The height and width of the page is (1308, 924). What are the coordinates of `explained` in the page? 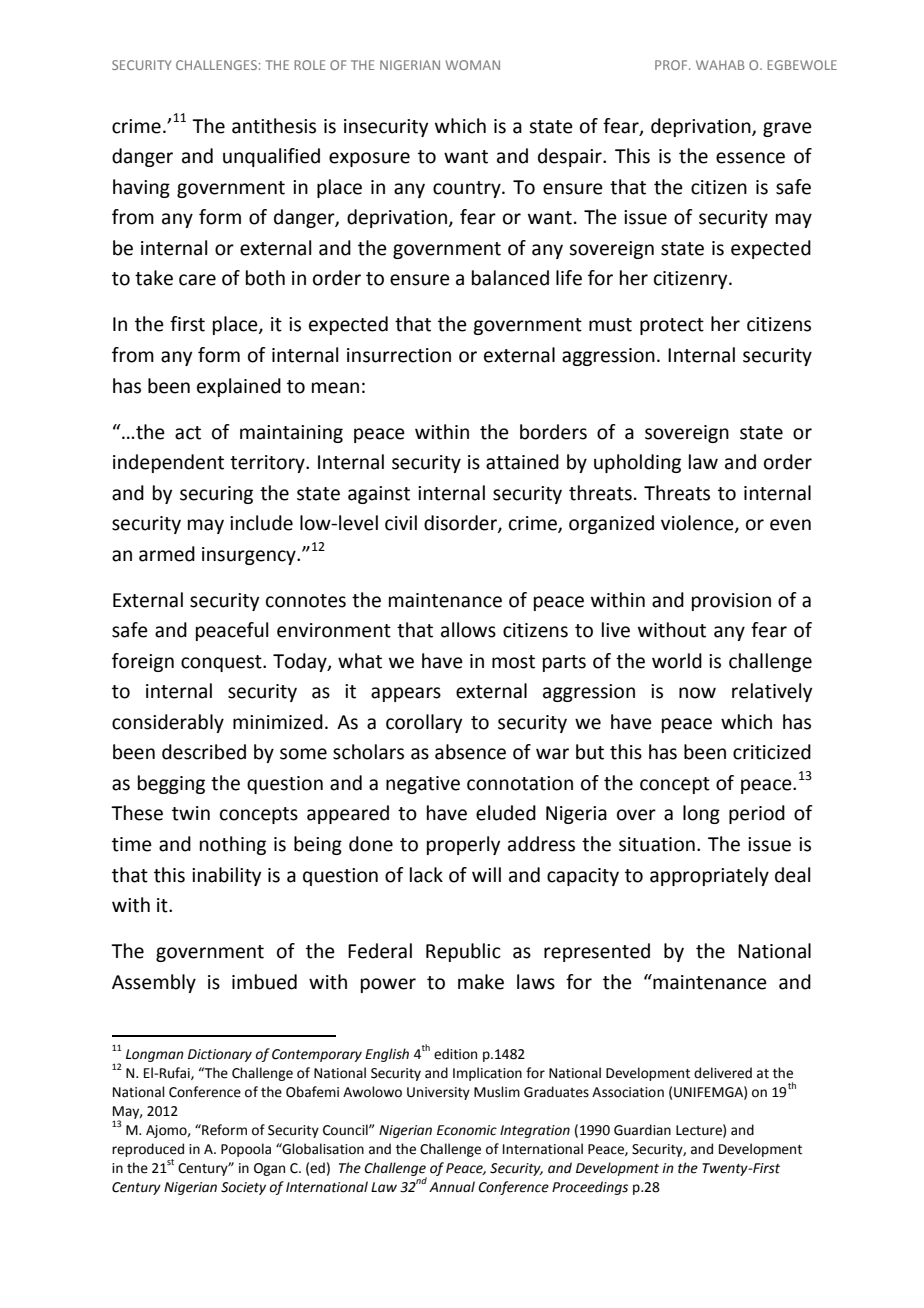 It's located at (239, 387).
